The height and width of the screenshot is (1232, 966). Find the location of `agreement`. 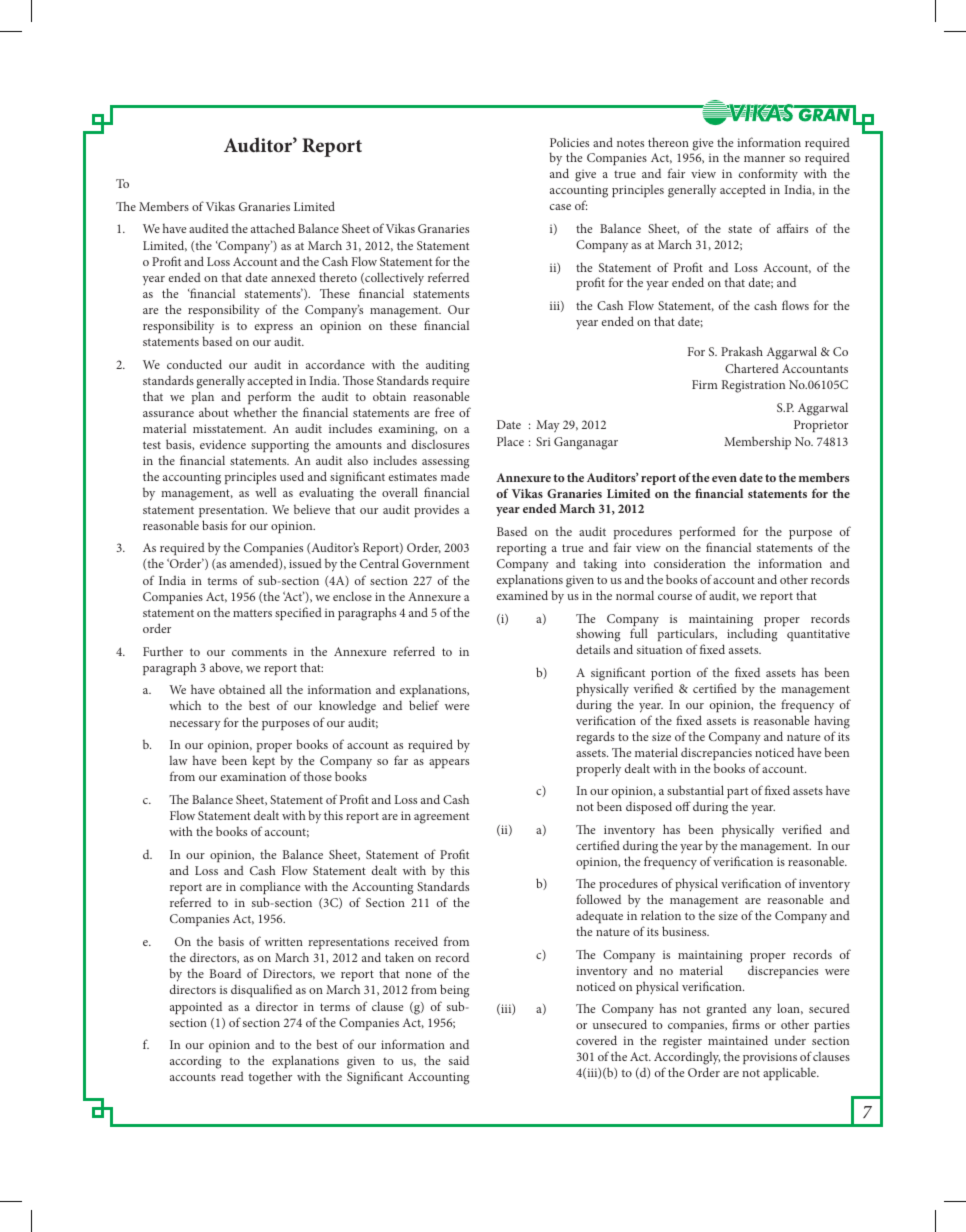

agreement is located at coordinates (441, 818).
